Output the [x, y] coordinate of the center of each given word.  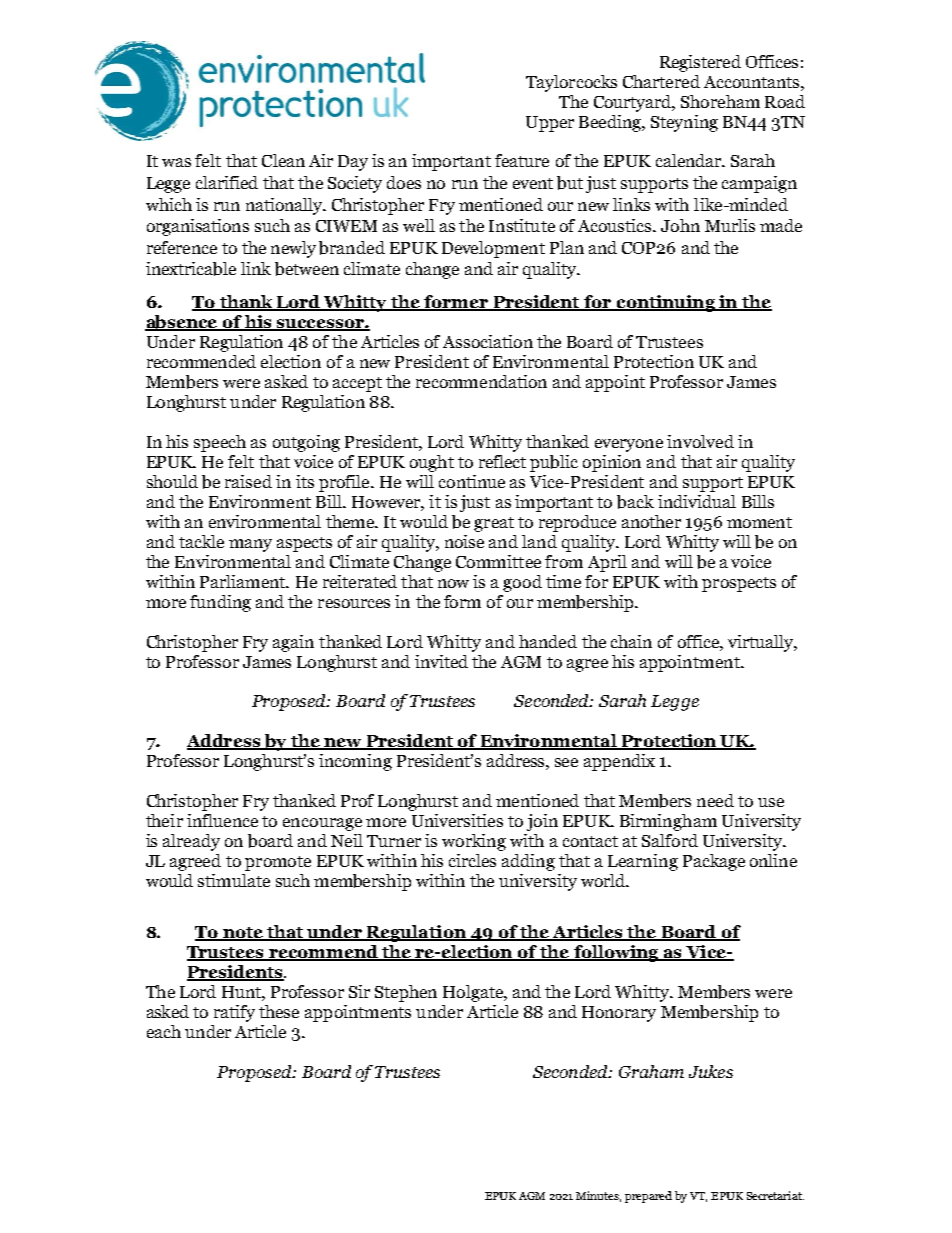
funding [220, 603]
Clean [283, 160]
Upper [550, 124]
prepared [648, 1197]
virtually [762, 643]
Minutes [598, 1196]
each [164, 1031]
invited [441, 661]
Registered [700, 63]
